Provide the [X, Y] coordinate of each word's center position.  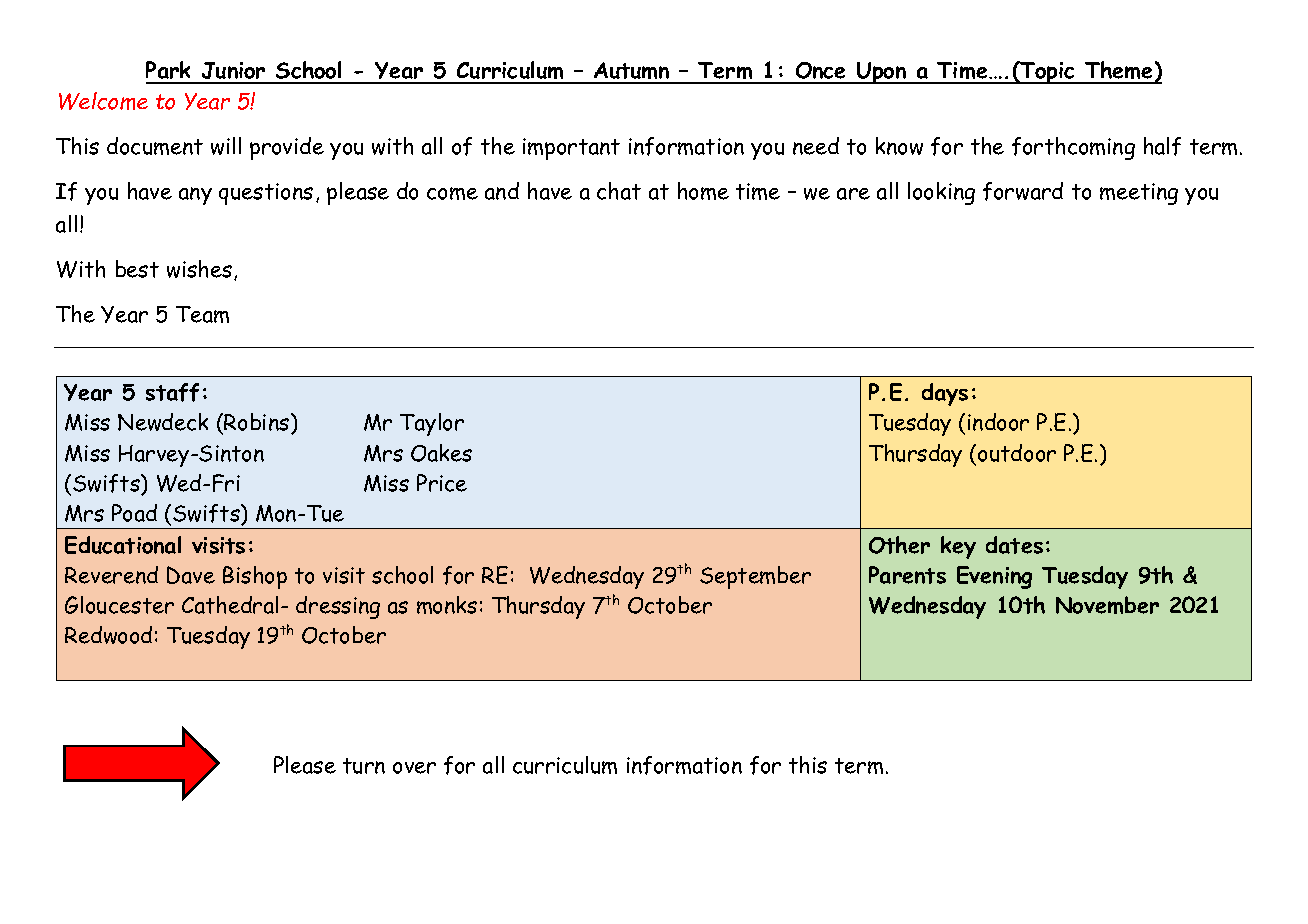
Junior [233, 72]
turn [364, 766]
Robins [258, 423]
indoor [998, 422]
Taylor [432, 424]
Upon [882, 73]
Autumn [632, 72]
